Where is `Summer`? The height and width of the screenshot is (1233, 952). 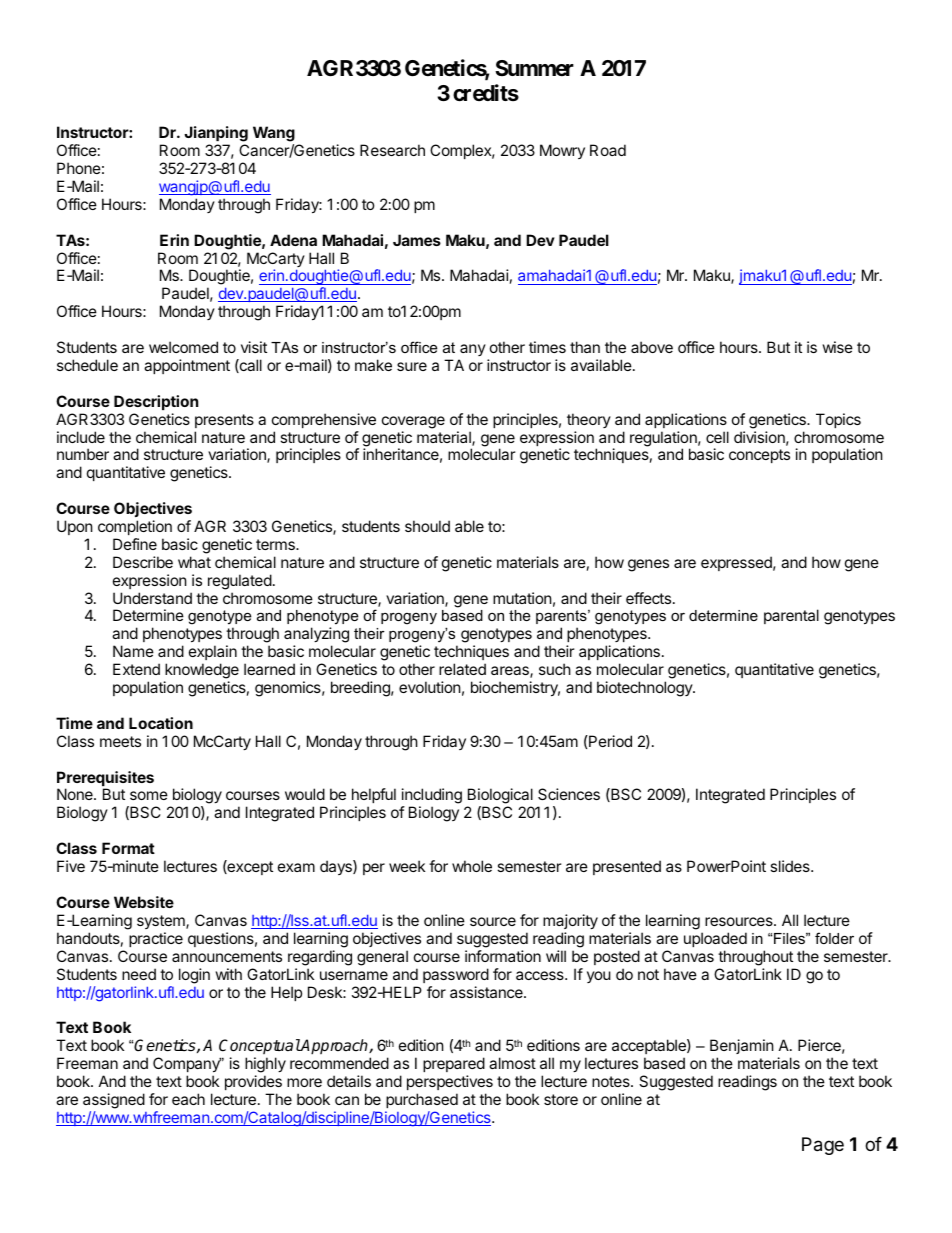
Summer is located at coordinates (534, 68).
